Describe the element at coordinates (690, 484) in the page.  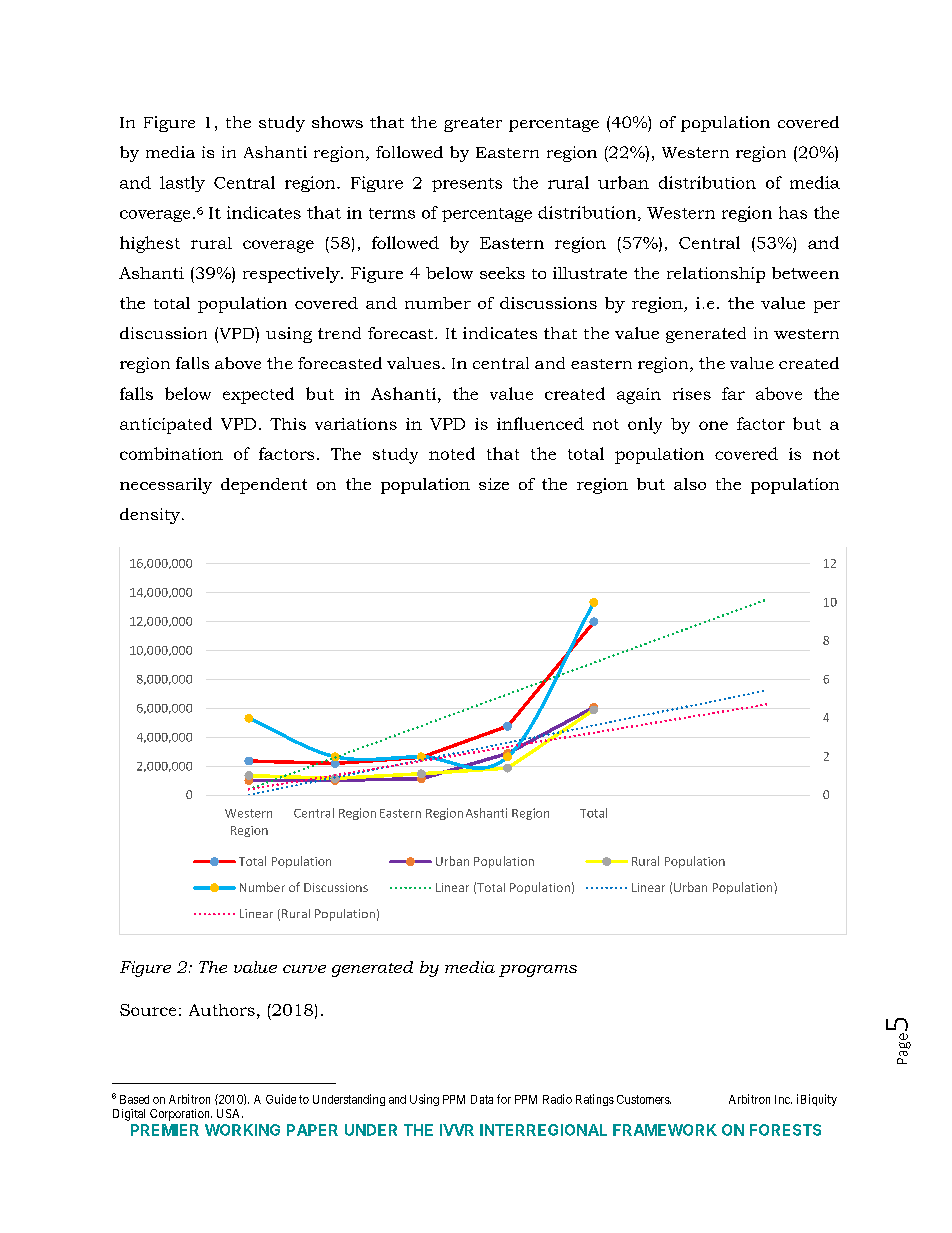
I see `also` at that location.
